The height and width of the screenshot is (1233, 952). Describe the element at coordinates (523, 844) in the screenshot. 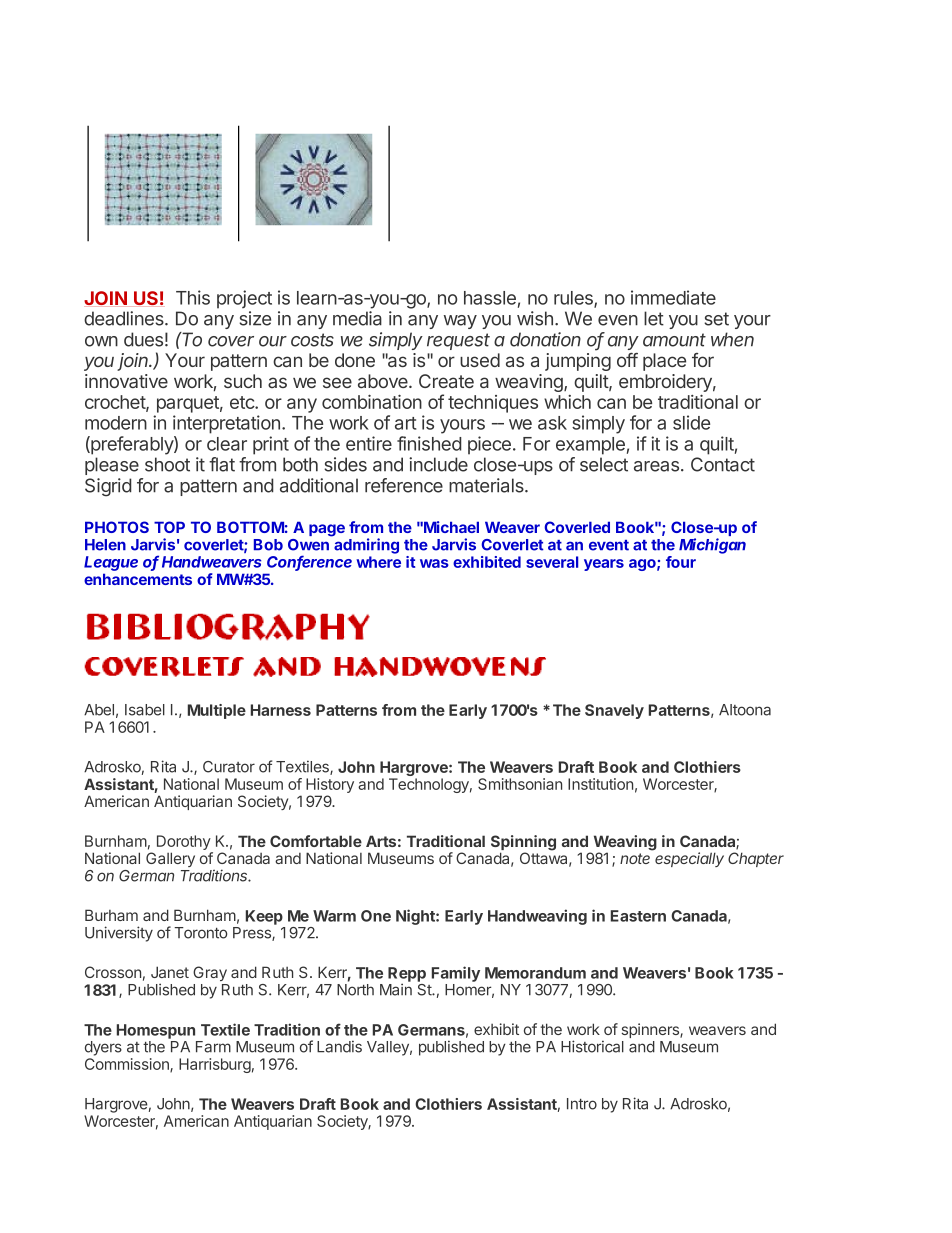

I see `Spinning` at that location.
